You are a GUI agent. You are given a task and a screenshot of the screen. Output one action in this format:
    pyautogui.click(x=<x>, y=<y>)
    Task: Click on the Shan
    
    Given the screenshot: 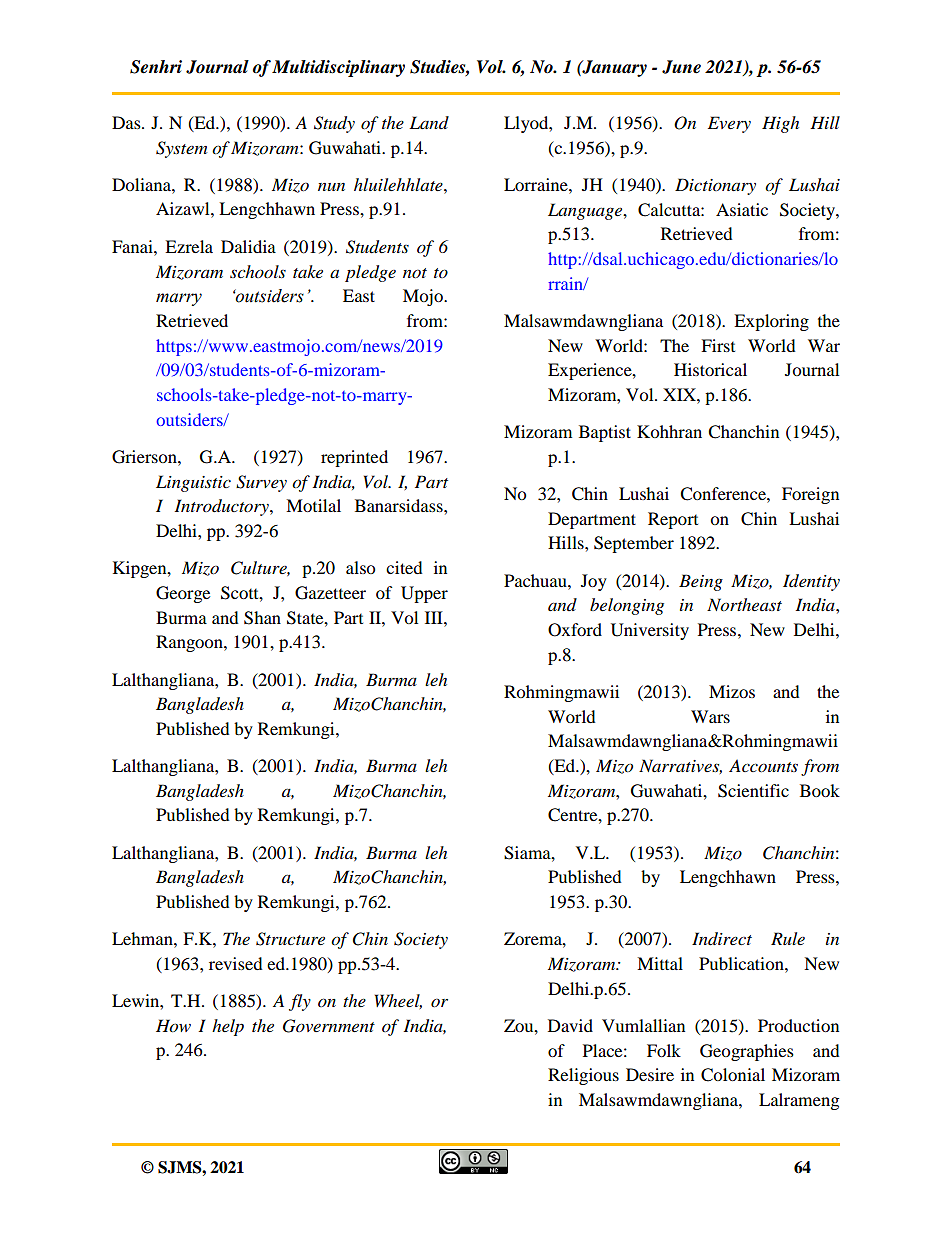 What is the action you would take?
    pyautogui.click(x=262, y=618)
